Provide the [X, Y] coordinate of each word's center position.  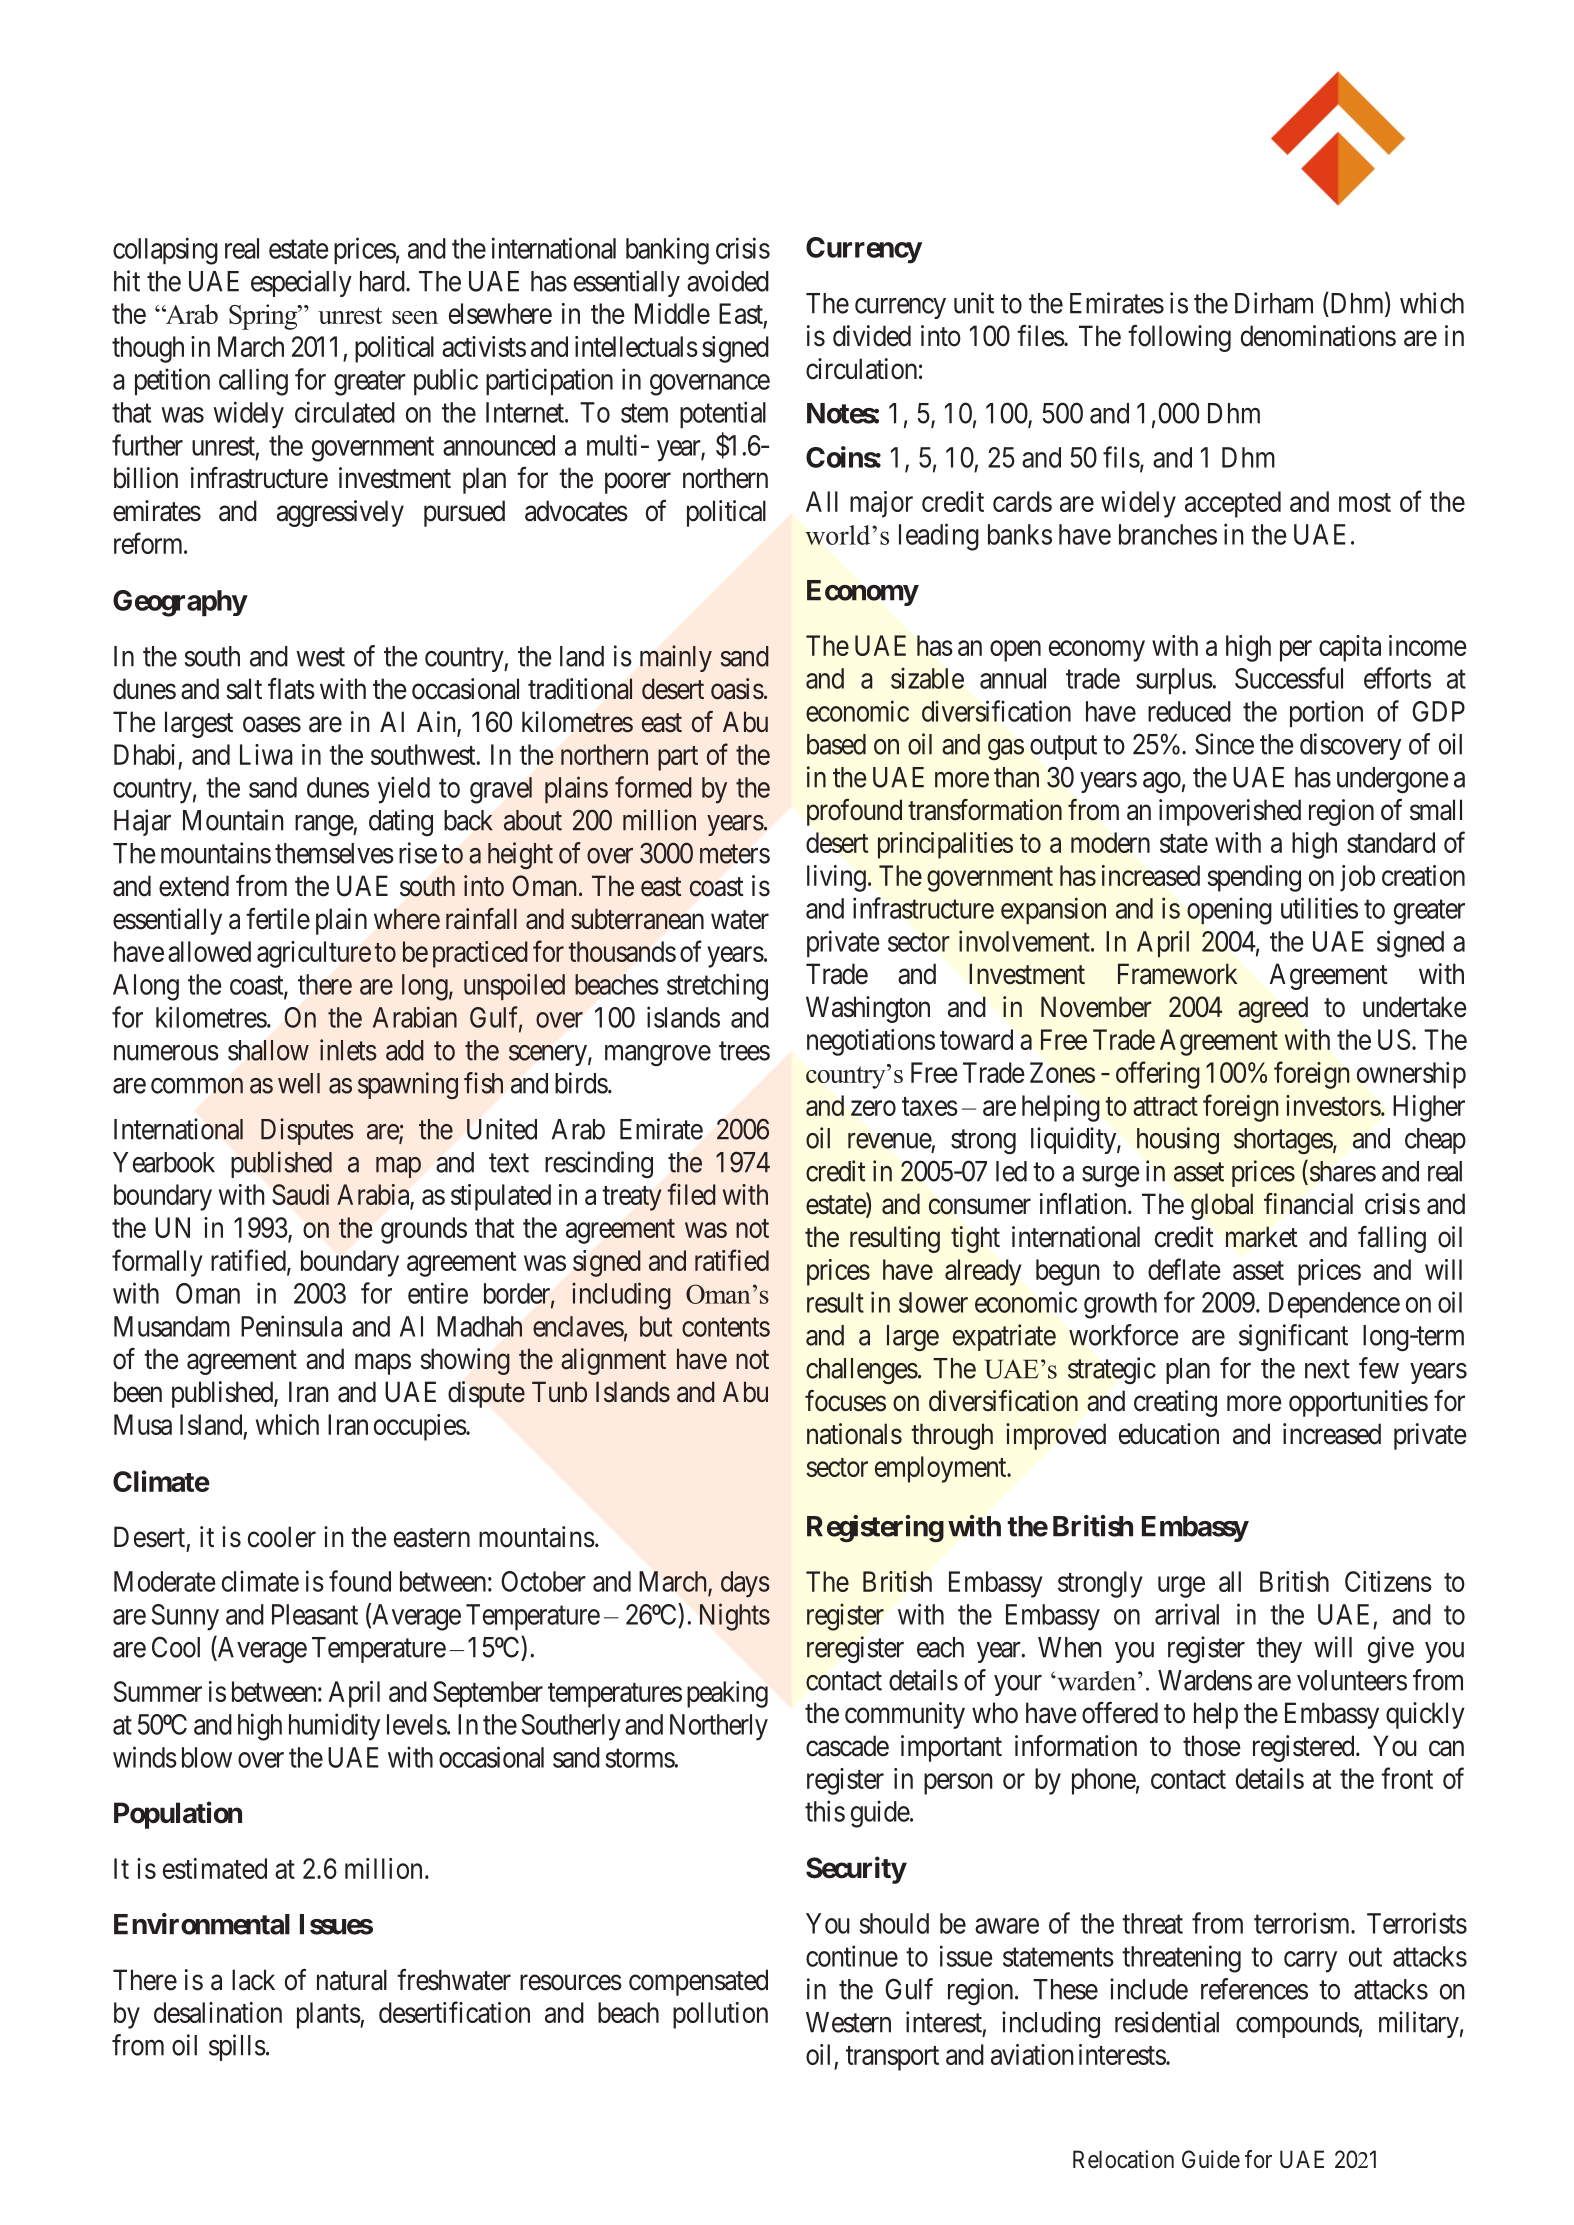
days [745, 1584]
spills [237, 2047]
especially [301, 283]
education [1169, 1434]
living [836, 878]
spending [1254, 878]
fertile [278, 919]
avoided [728, 281]
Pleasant [315, 1614]
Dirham [1274, 303]
